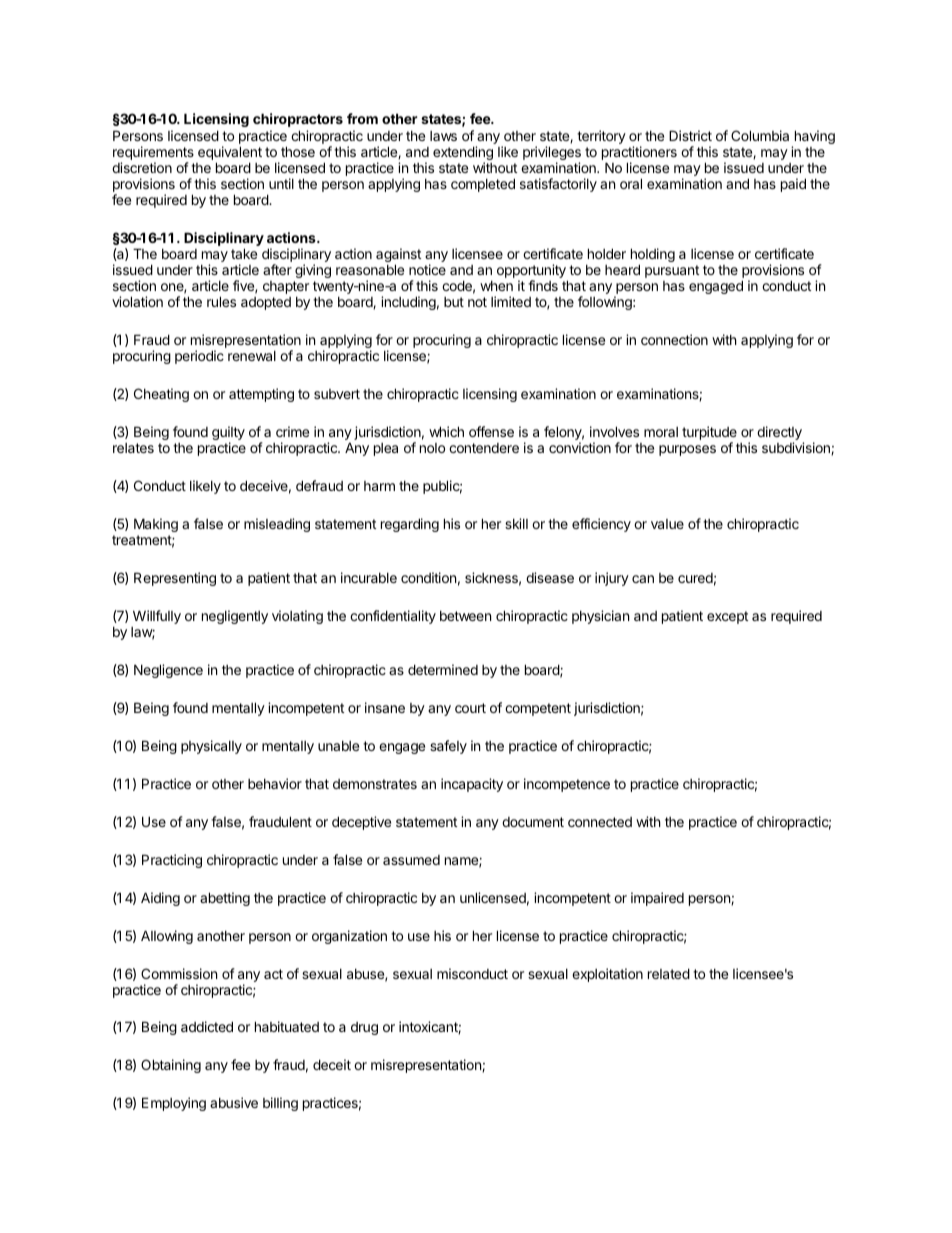 The width and height of the image is (952, 1233). Describe the element at coordinates (211, 747) in the image. I see `physically` at that location.
